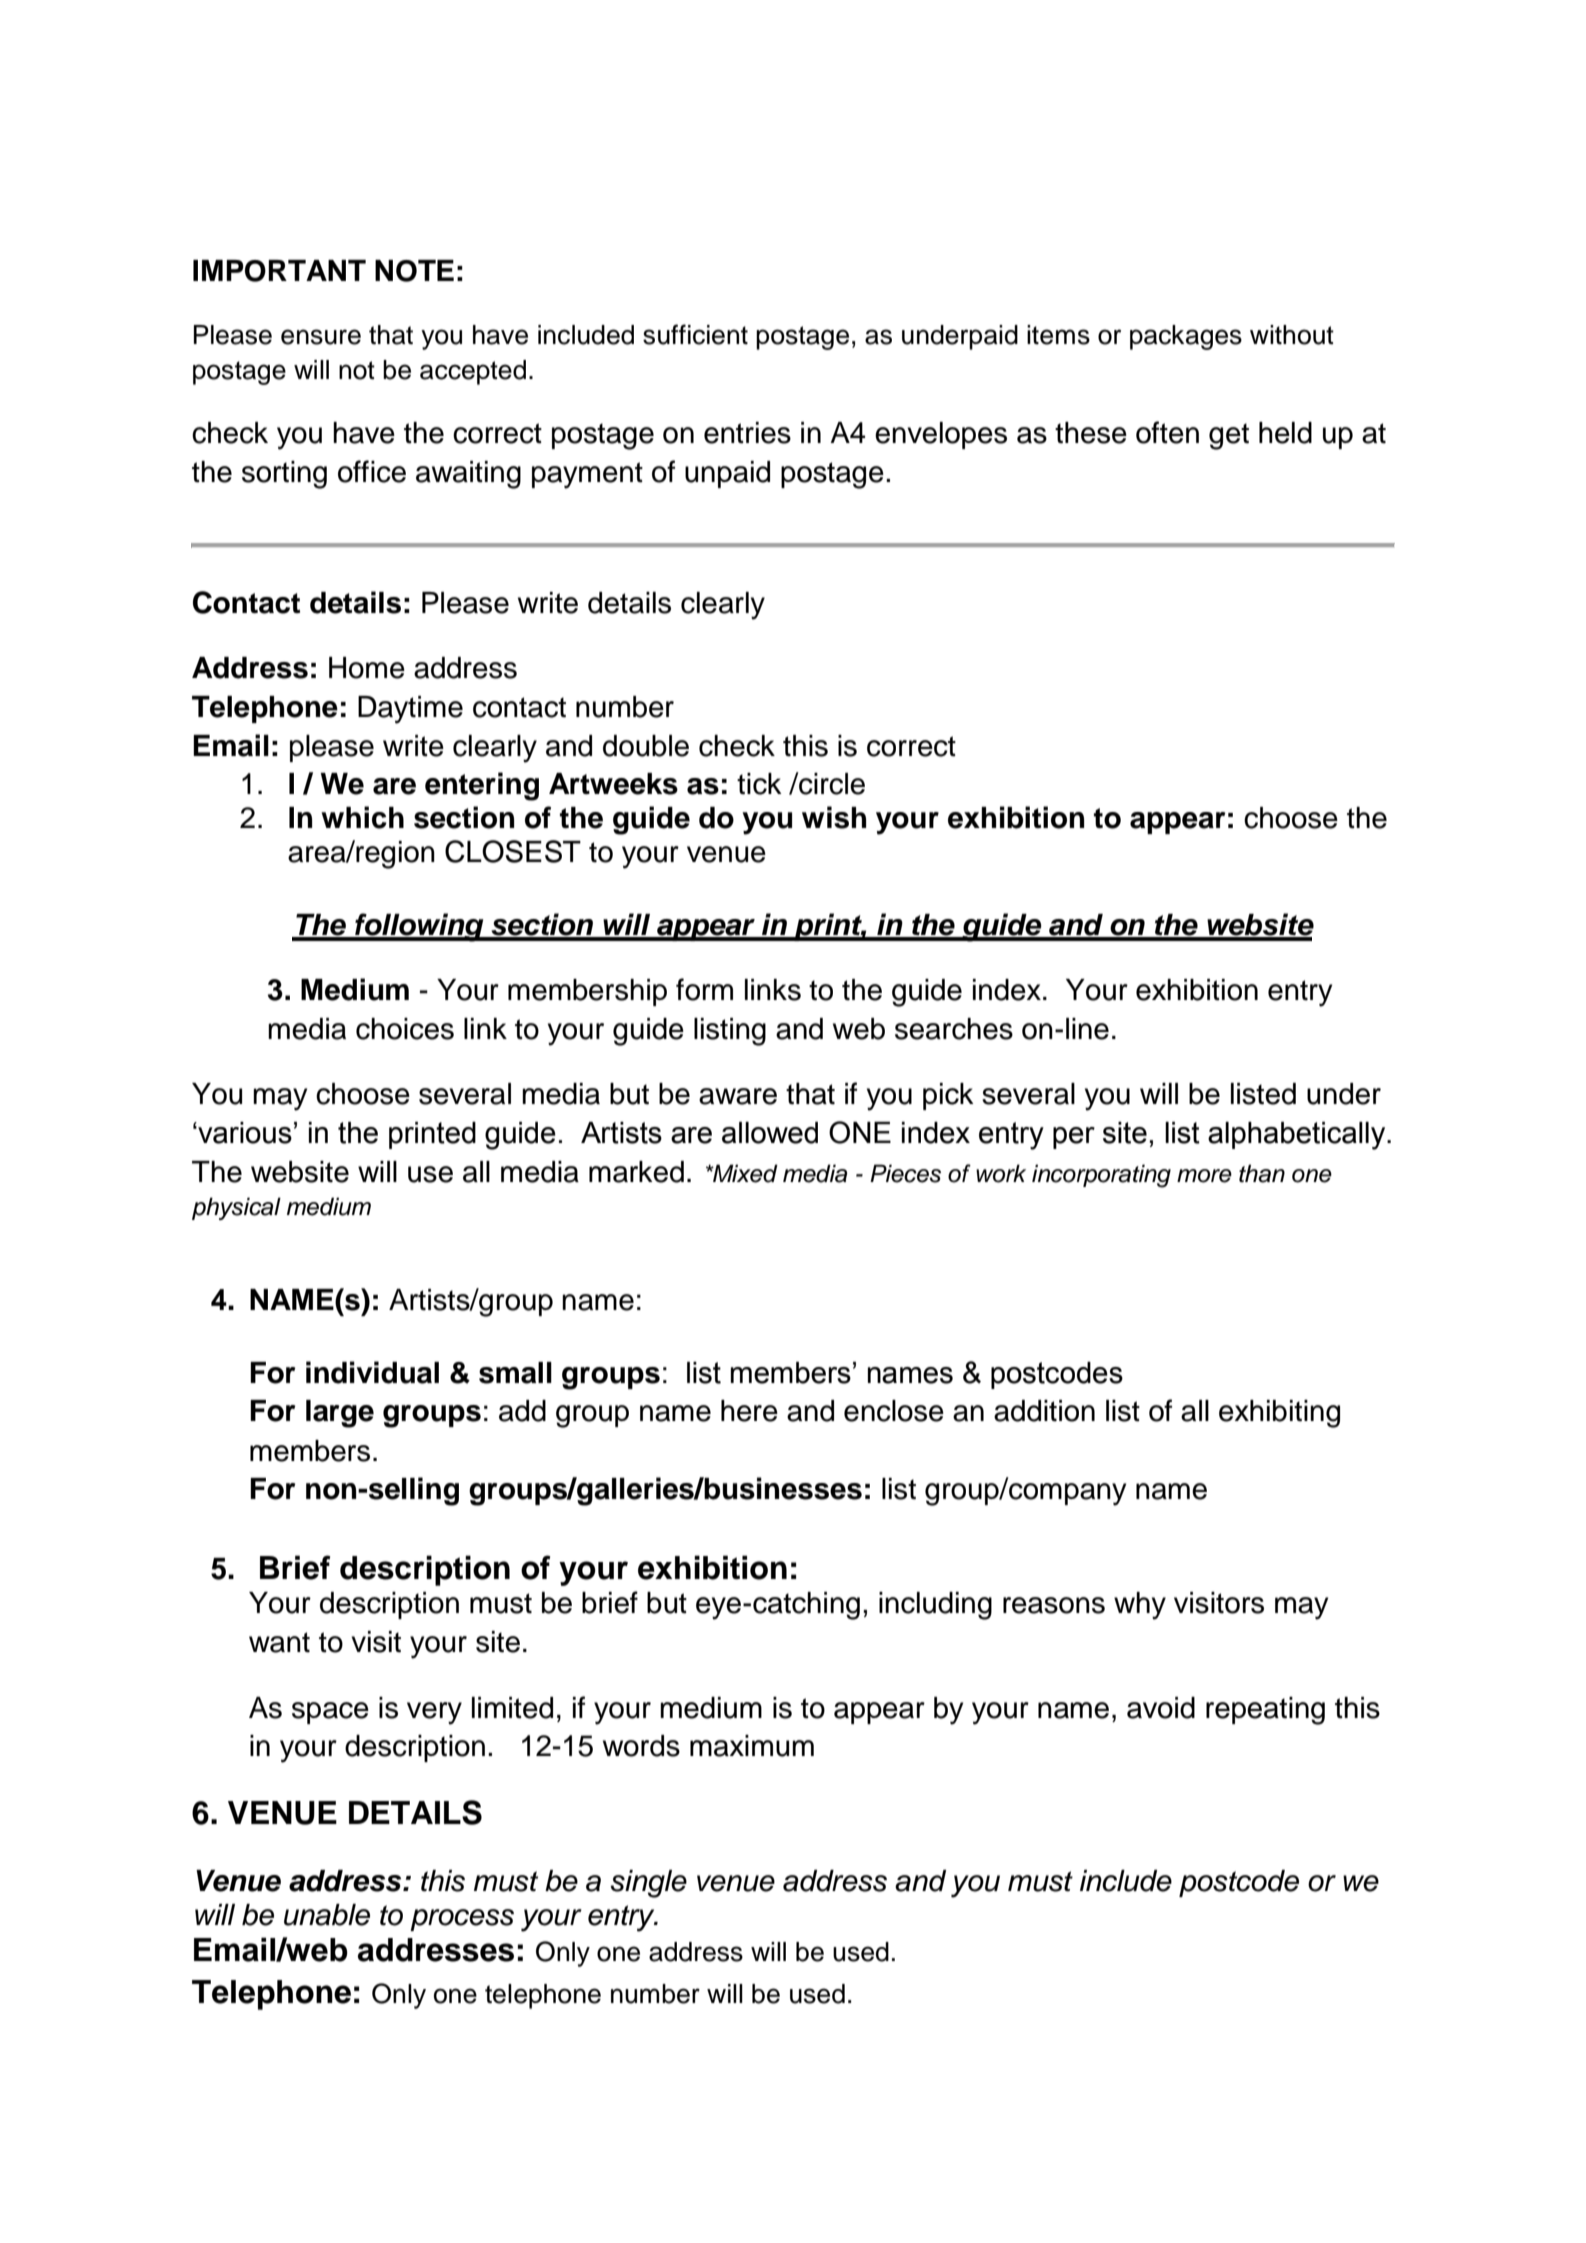  What do you see at coordinates (1161, 1708) in the document?
I see `avoid` at bounding box center [1161, 1708].
